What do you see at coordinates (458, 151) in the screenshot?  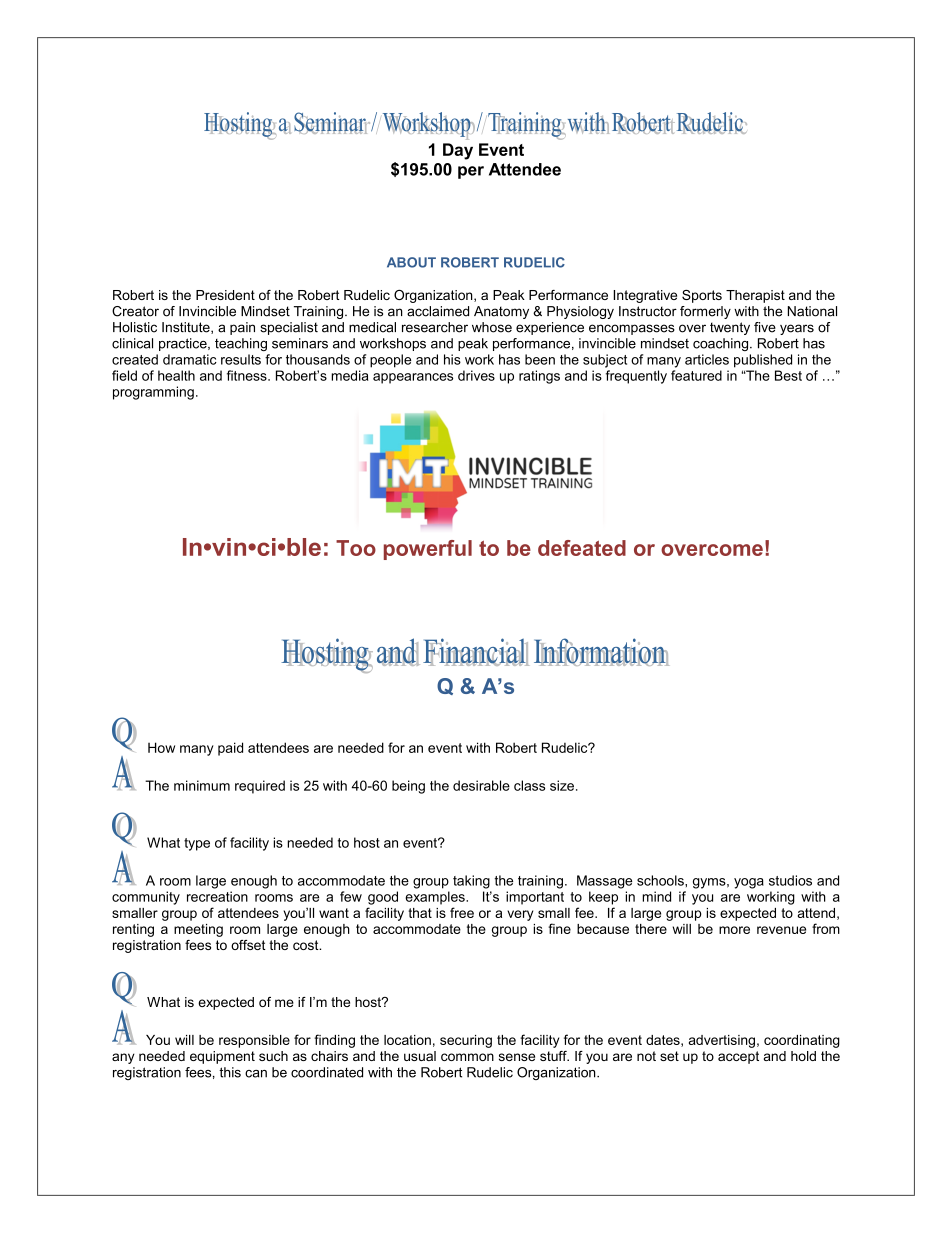 I see `Day` at bounding box center [458, 151].
